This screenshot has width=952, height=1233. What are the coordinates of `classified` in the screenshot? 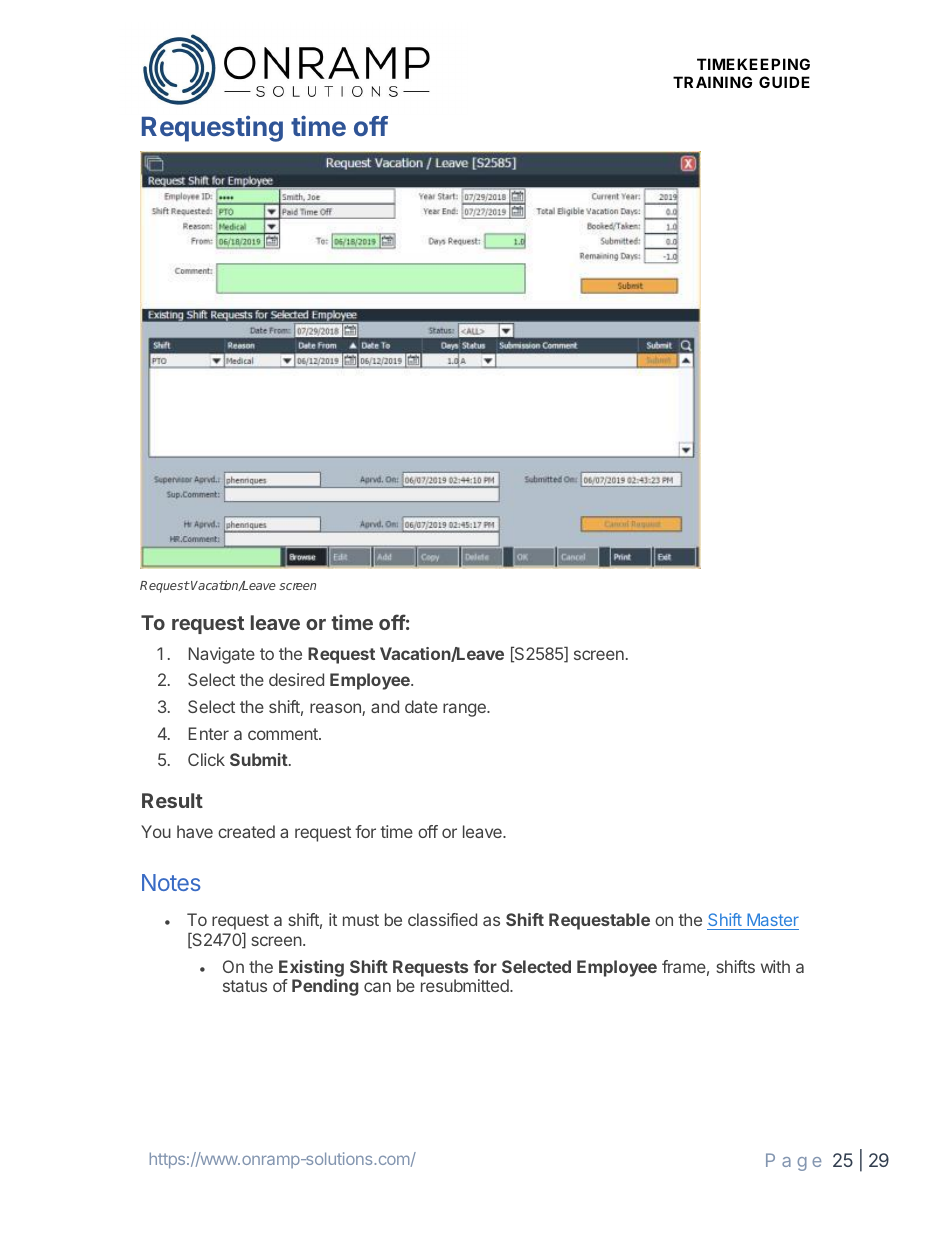 It's located at (442, 919).
